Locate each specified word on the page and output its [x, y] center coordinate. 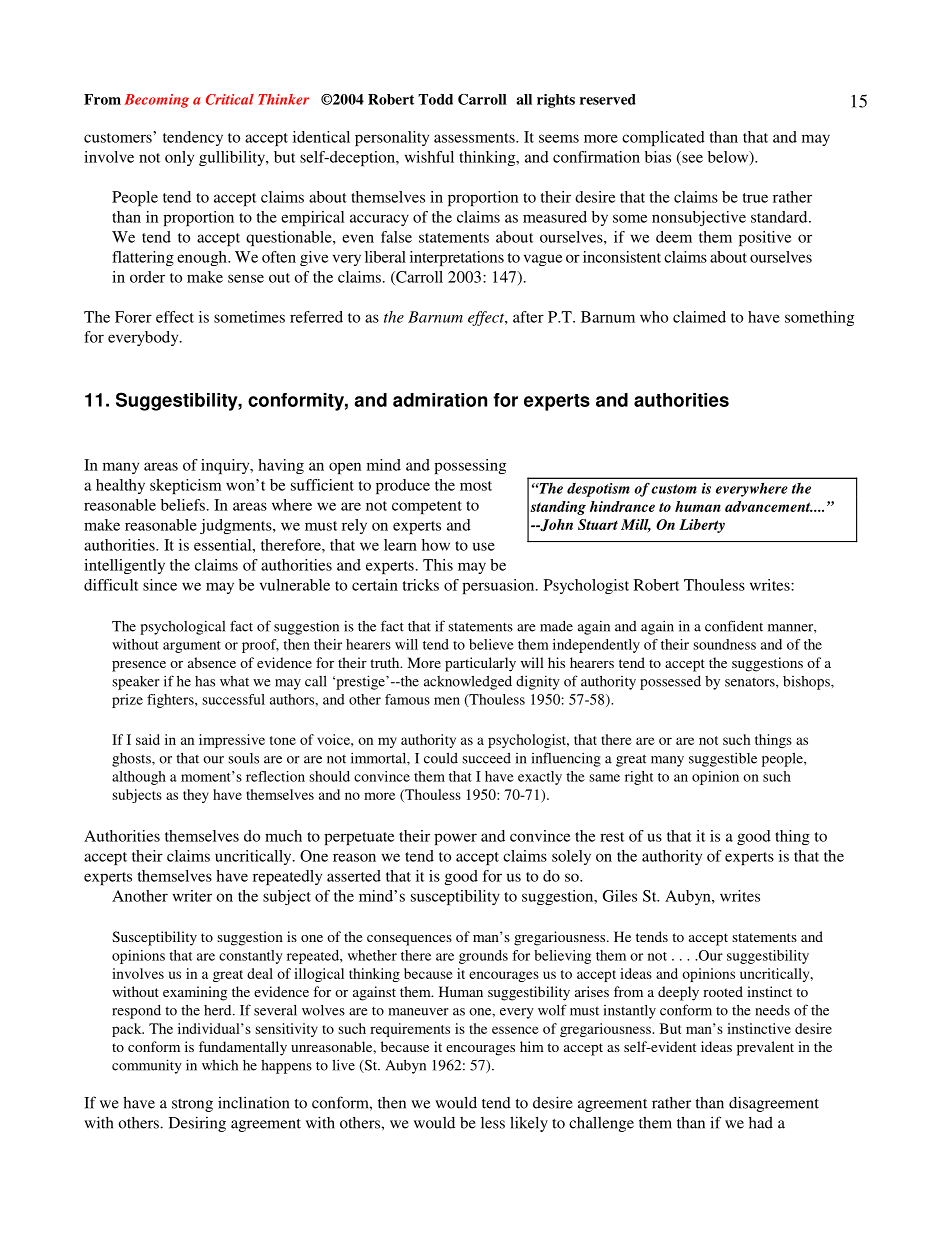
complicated [663, 138]
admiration [440, 400]
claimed [699, 317]
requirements [410, 1030]
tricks [421, 585]
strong [192, 1105]
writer [192, 896]
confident [734, 626]
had [761, 1123]
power [455, 839]
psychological [182, 627]
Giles [620, 896]
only [179, 158]
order [147, 277]
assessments [475, 138]
